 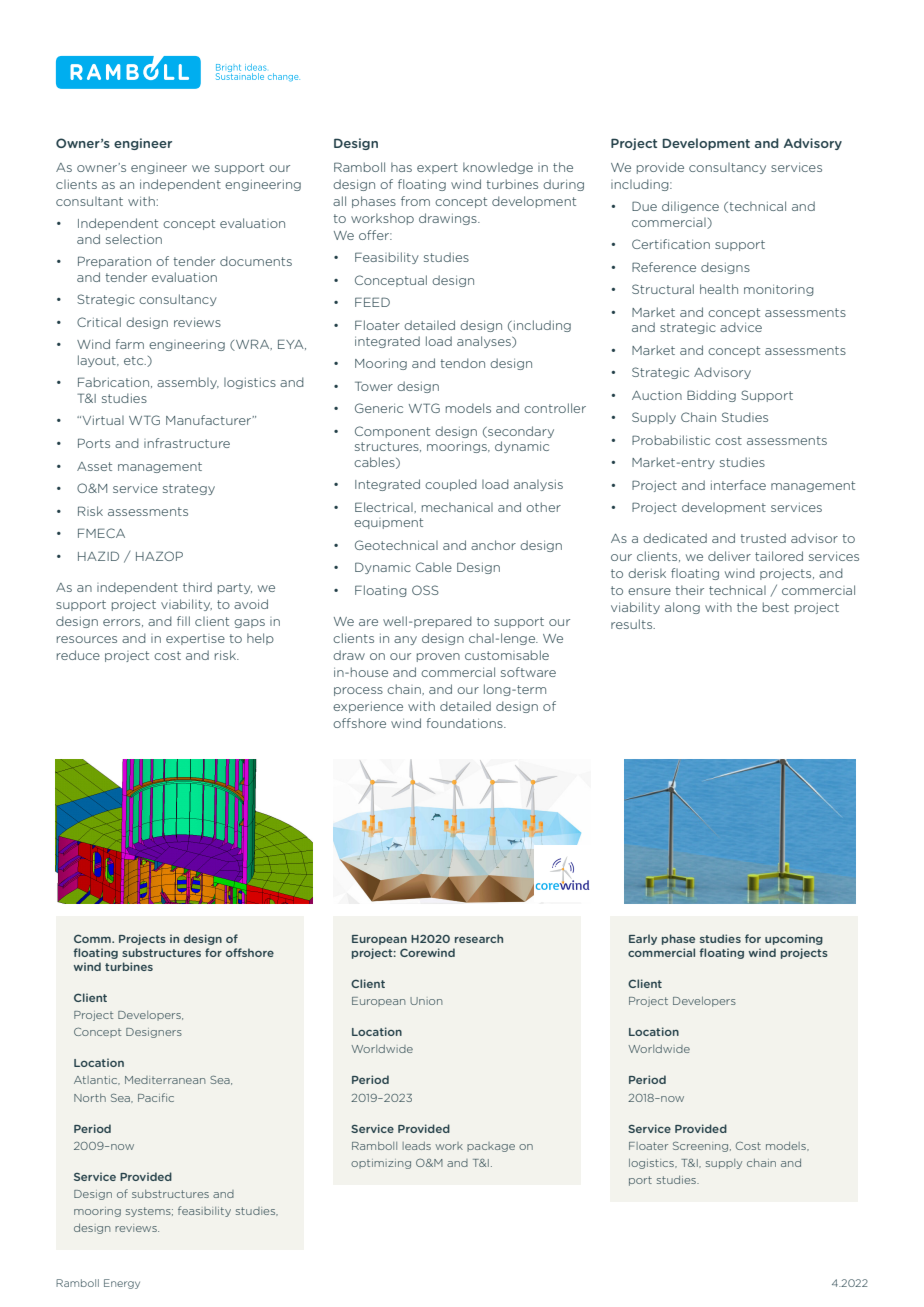 What do you see at coordinates (426, 1001) in the image?
I see `Union` at bounding box center [426, 1001].
